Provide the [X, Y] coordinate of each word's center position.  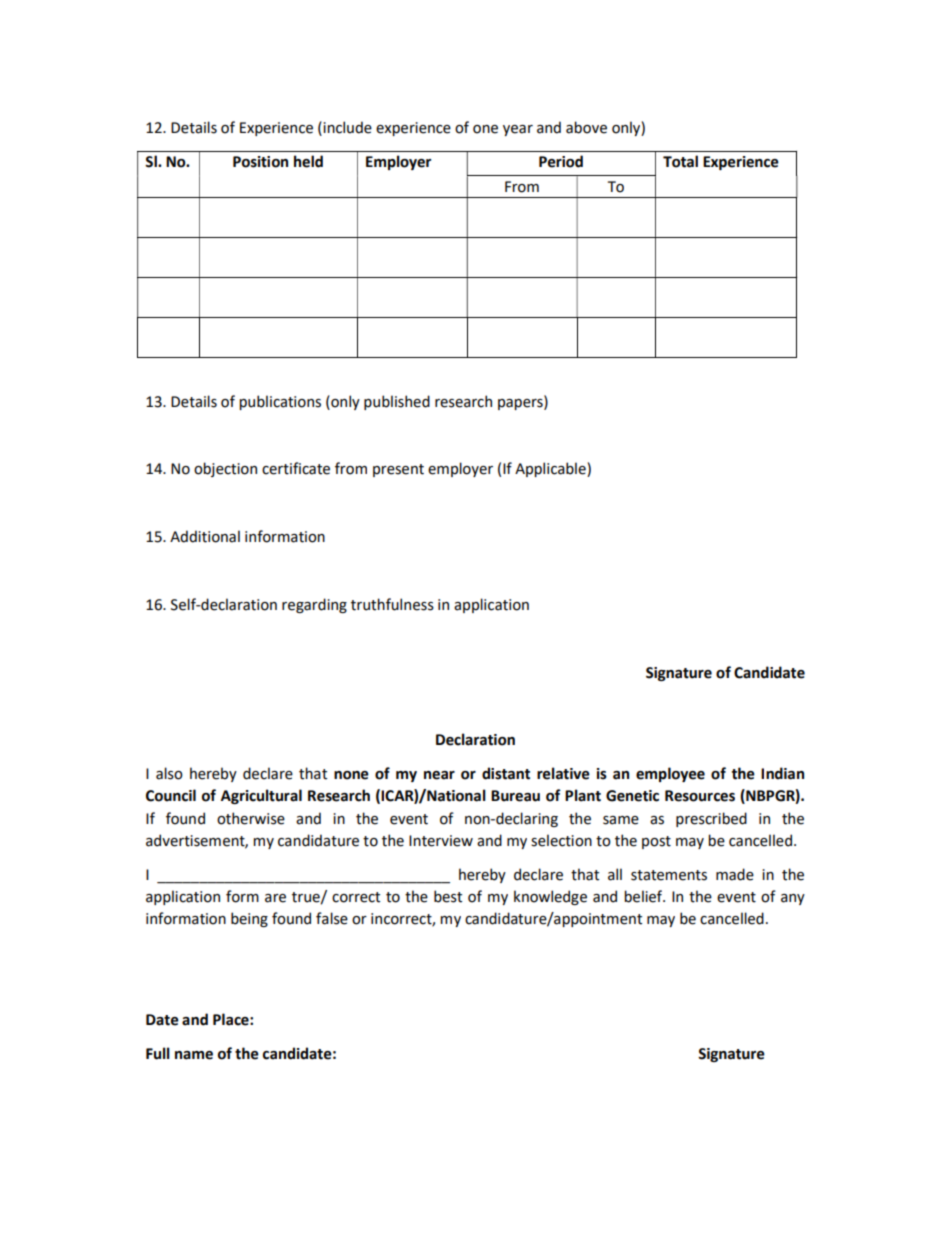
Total [680, 161]
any [793, 899]
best [448, 896]
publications [280, 402]
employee [670, 774]
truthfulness [392, 604]
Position [260, 162]
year [518, 130]
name [194, 1055]
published [397, 402]
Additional [205, 536]
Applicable [551, 469]
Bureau [515, 796]
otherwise [251, 818]
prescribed [711, 819]
